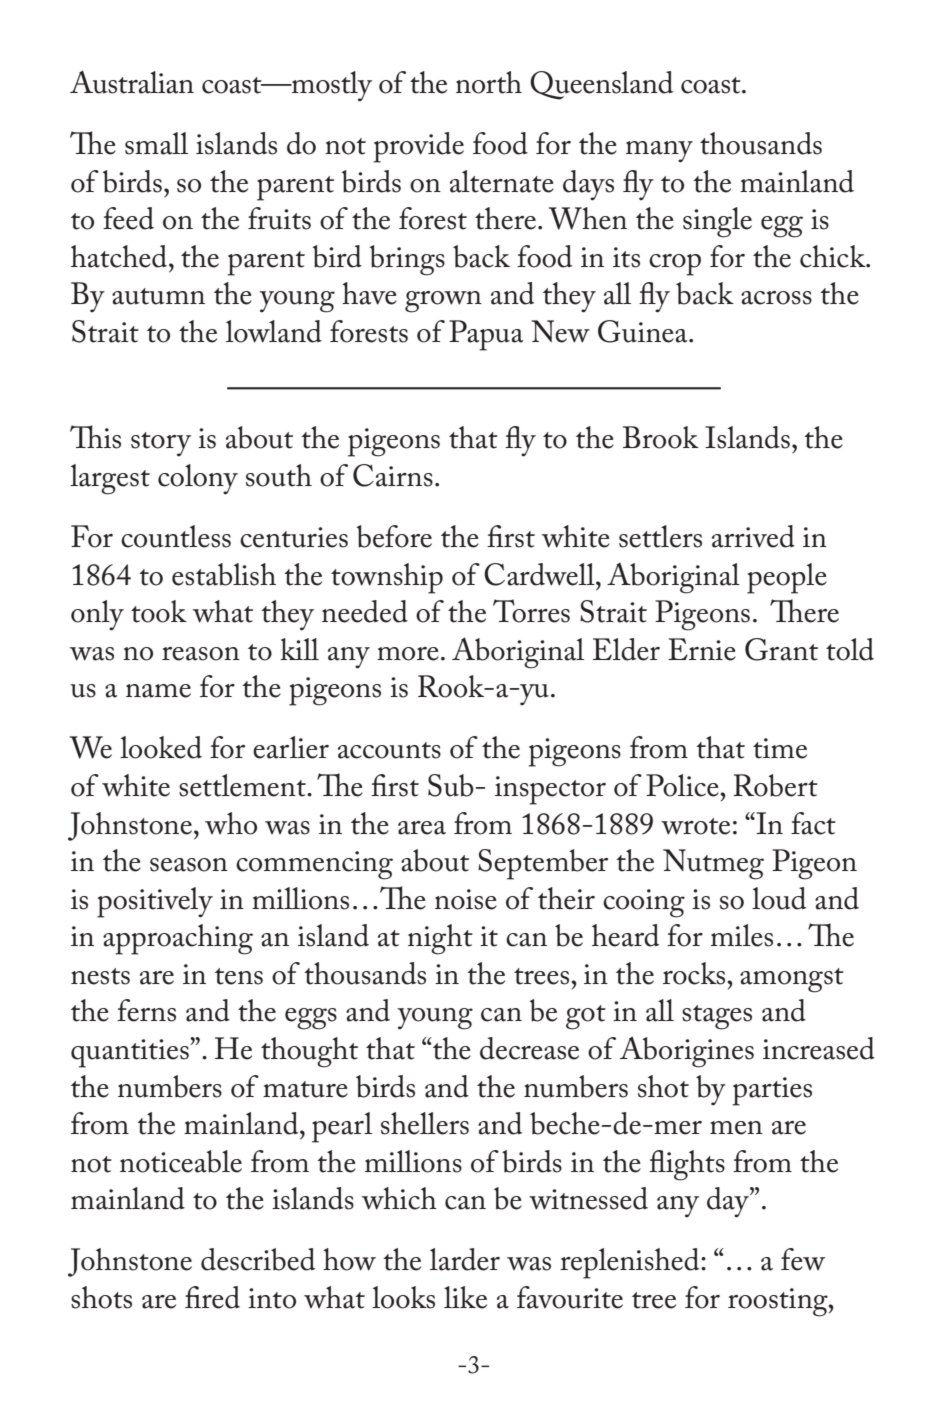 The image size is (948, 1410). I want to click on many, so click(659, 152).
